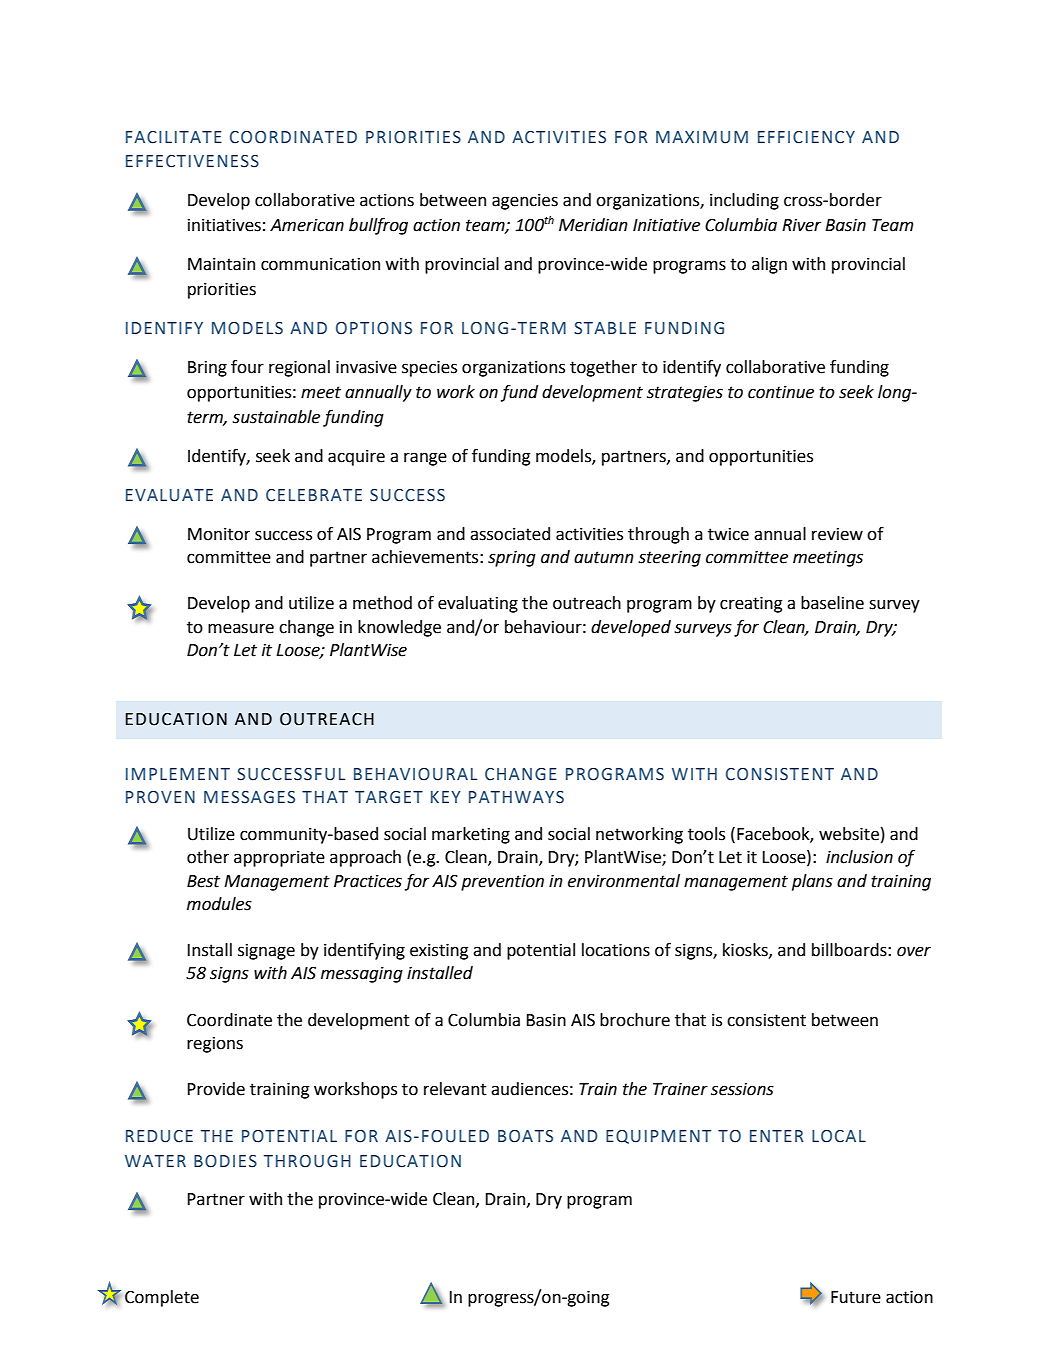 The width and height of the document is (1058, 1369). I want to click on agencies, so click(525, 202).
